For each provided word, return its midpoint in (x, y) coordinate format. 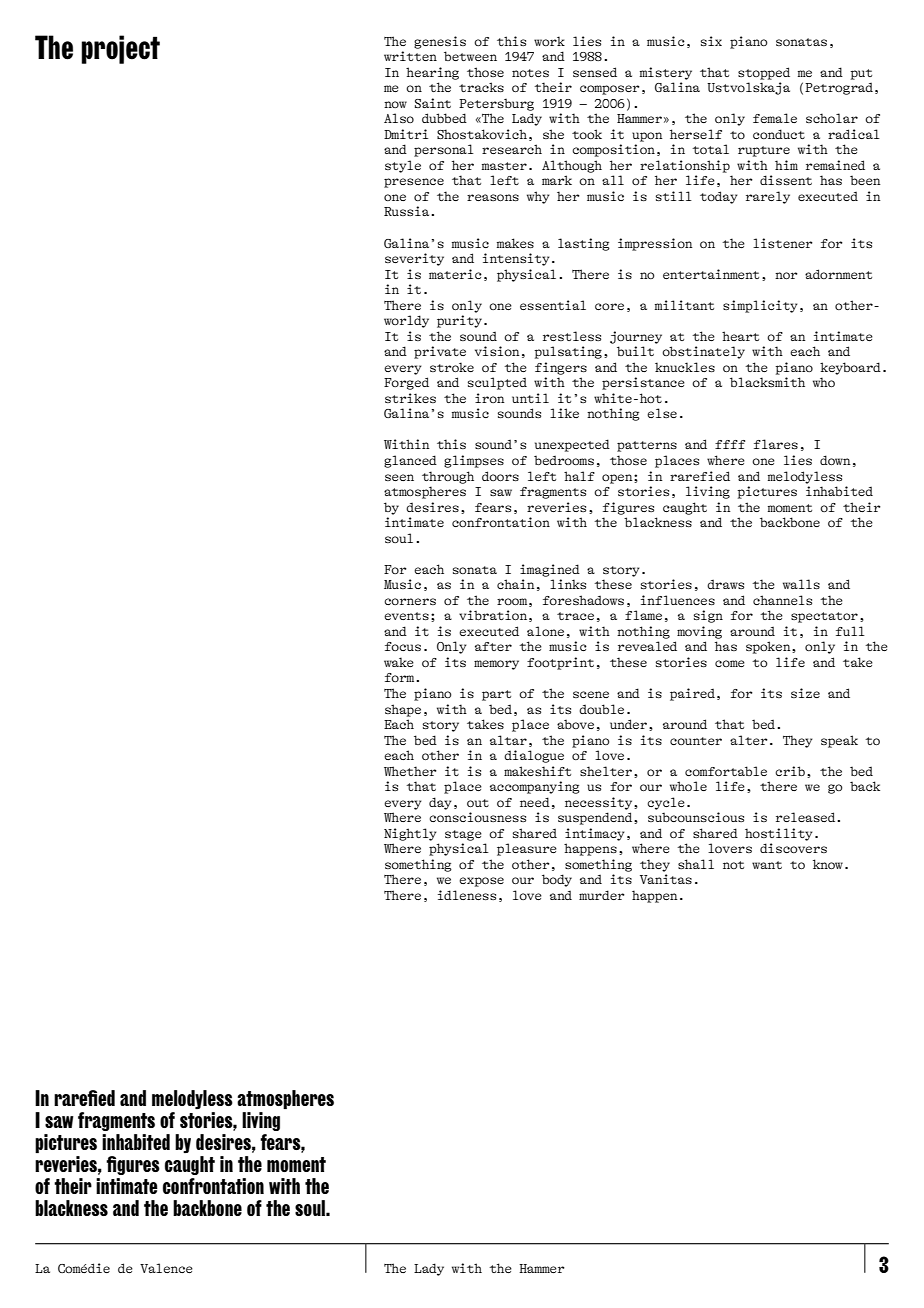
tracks (481, 87)
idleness (467, 895)
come (730, 663)
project (120, 49)
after (493, 646)
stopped (764, 73)
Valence (166, 1268)
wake (399, 662)
